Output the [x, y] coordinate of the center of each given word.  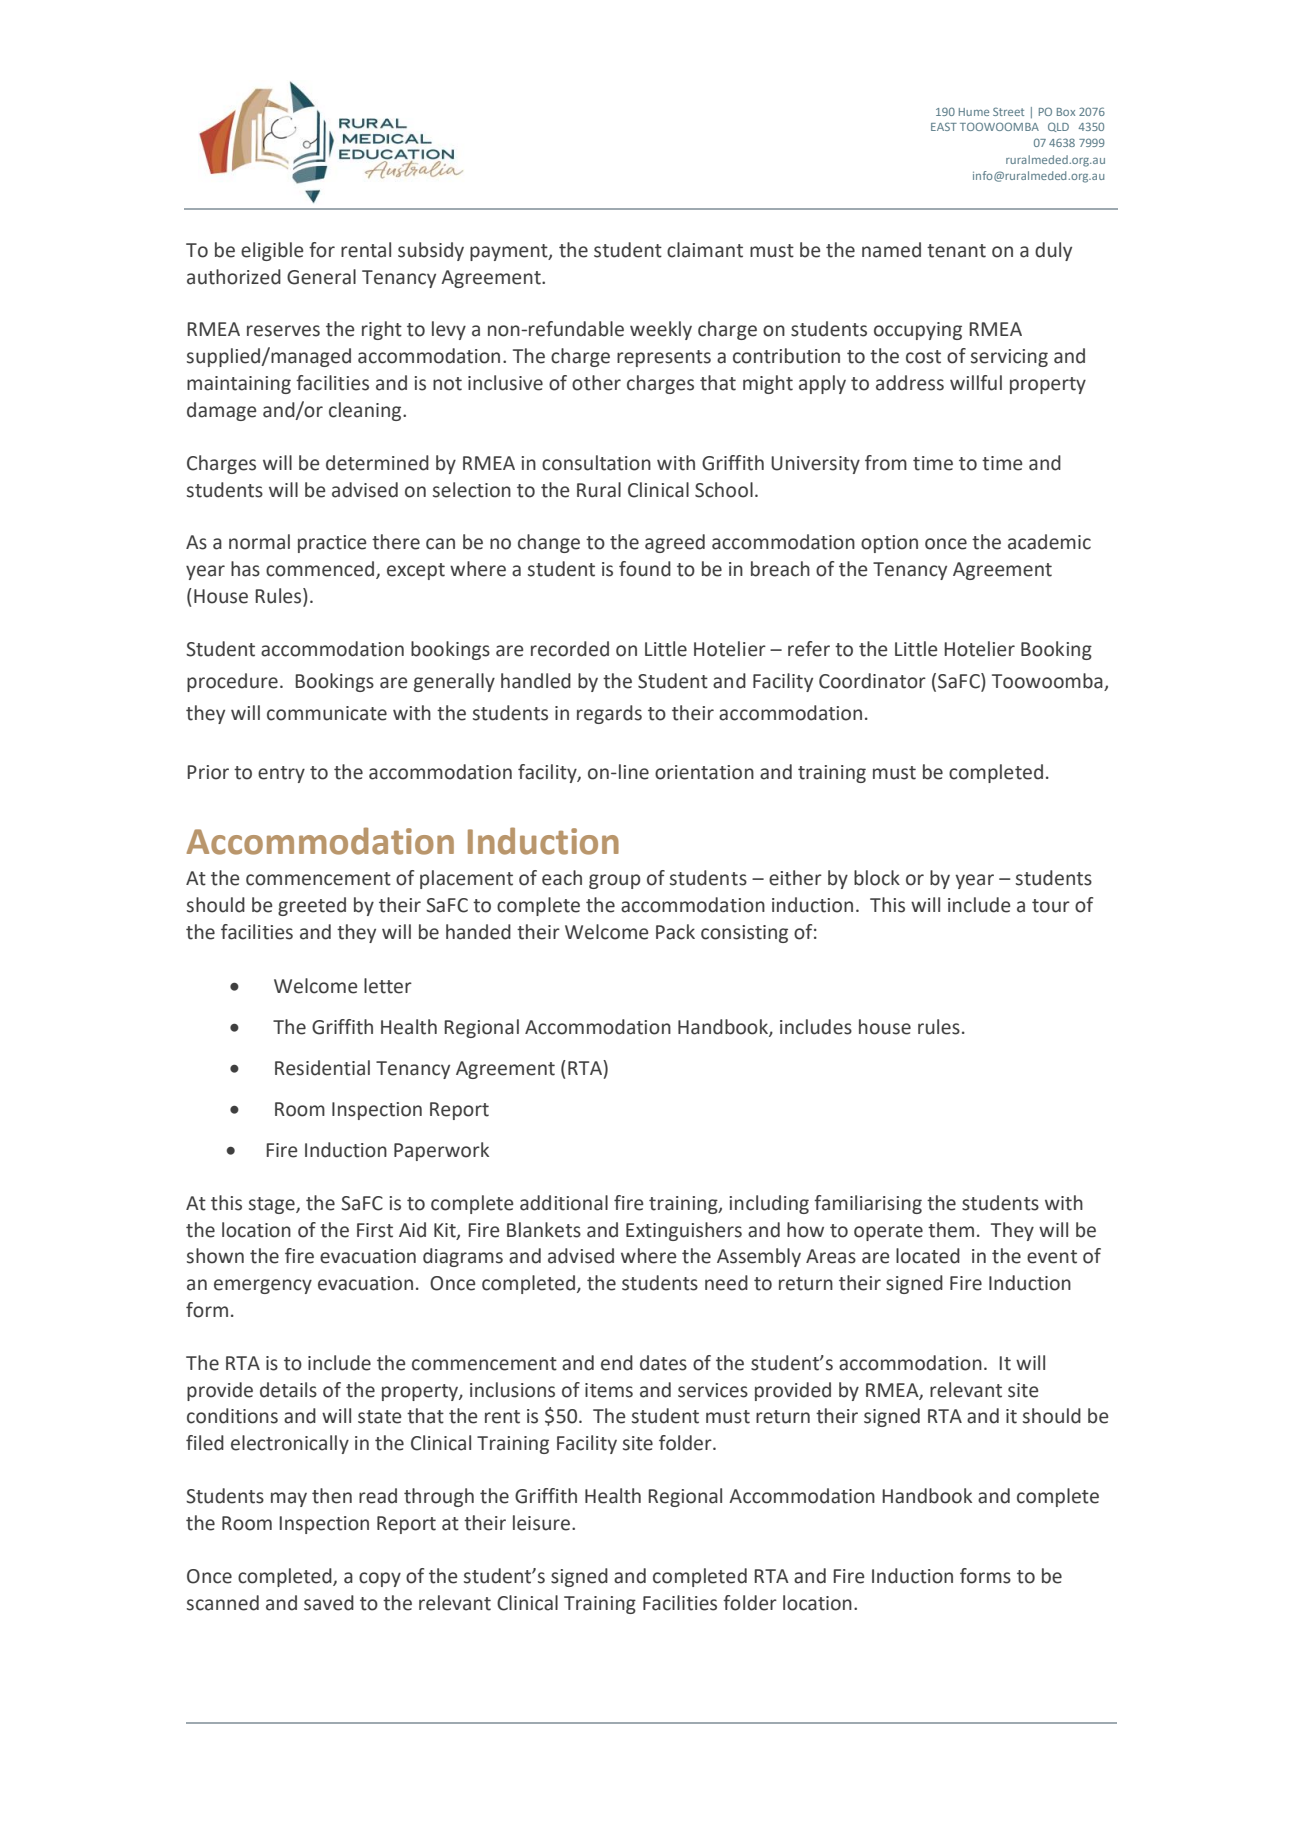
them [951, 1230]
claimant [705, 250]
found [645, 569]
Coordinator [872, 681]
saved [329, 1603]
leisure [541, 1523]
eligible [272, 251]
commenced [321, 570]
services [713, 1390]
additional [564, 1203]
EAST [944, 126]
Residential [322, 1068]
